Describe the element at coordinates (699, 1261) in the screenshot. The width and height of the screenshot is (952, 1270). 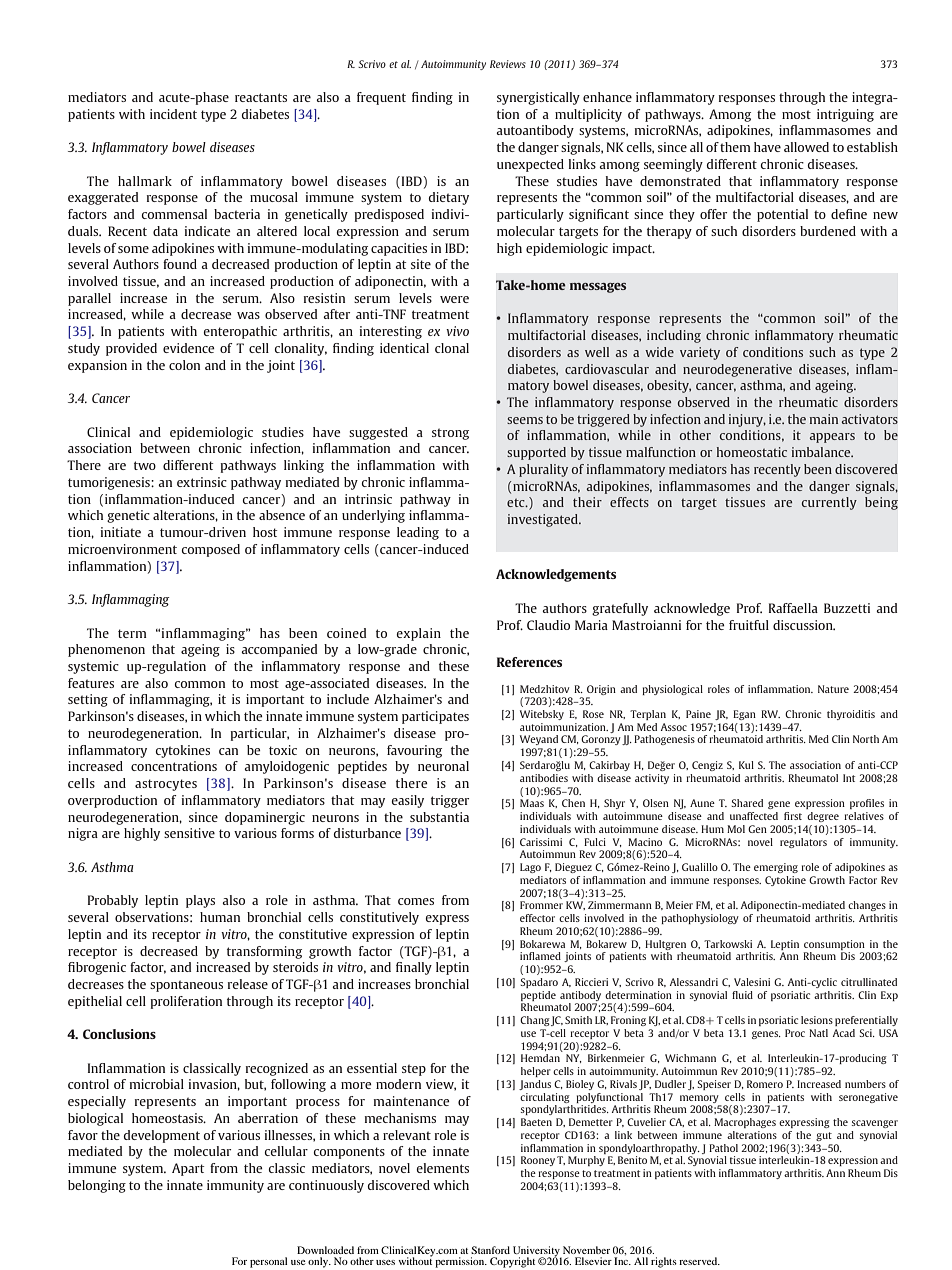
I see `reserved` at that location.
